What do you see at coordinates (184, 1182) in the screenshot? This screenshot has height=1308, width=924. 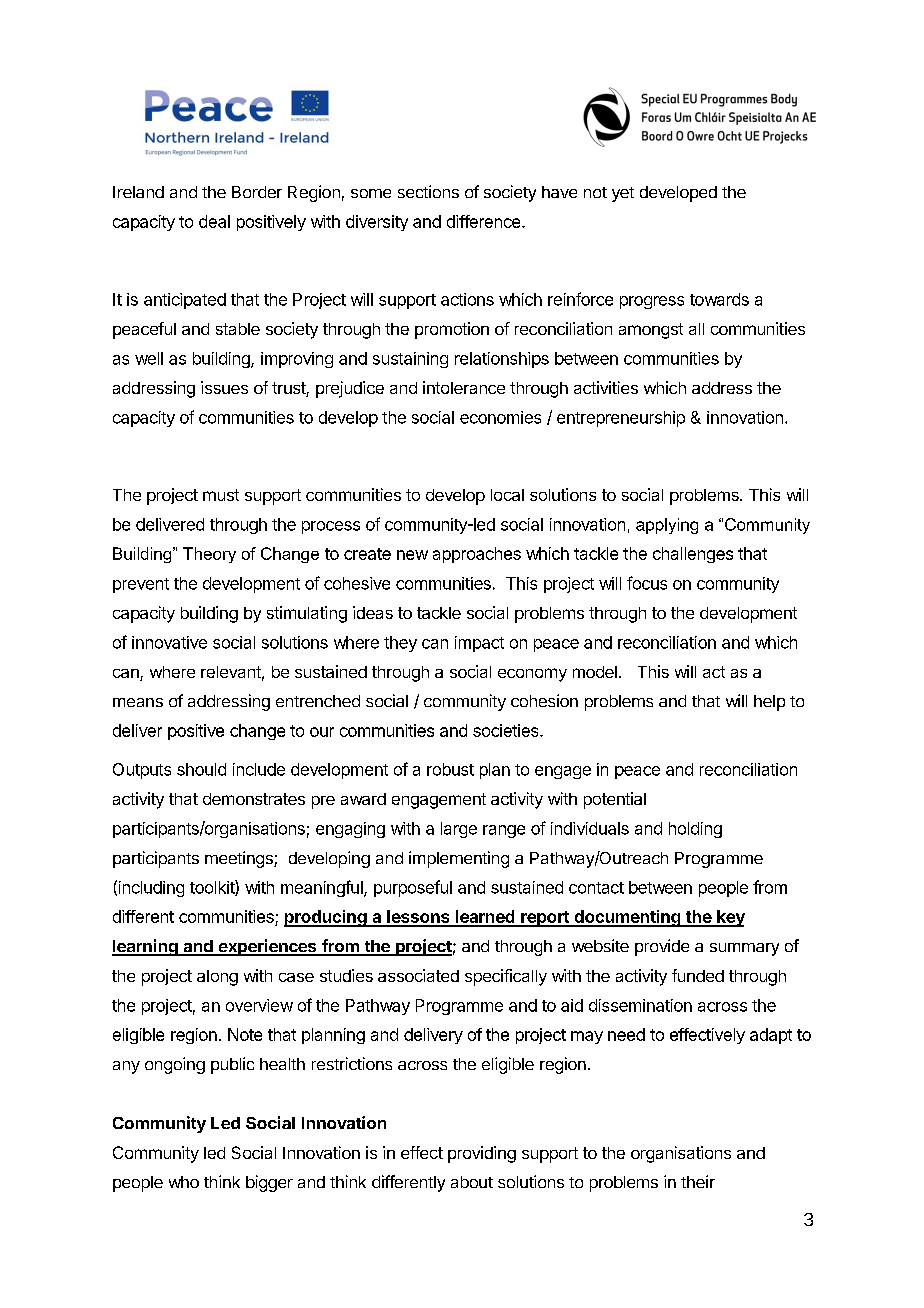 I see `who` at bounding box center [184, 1182].
